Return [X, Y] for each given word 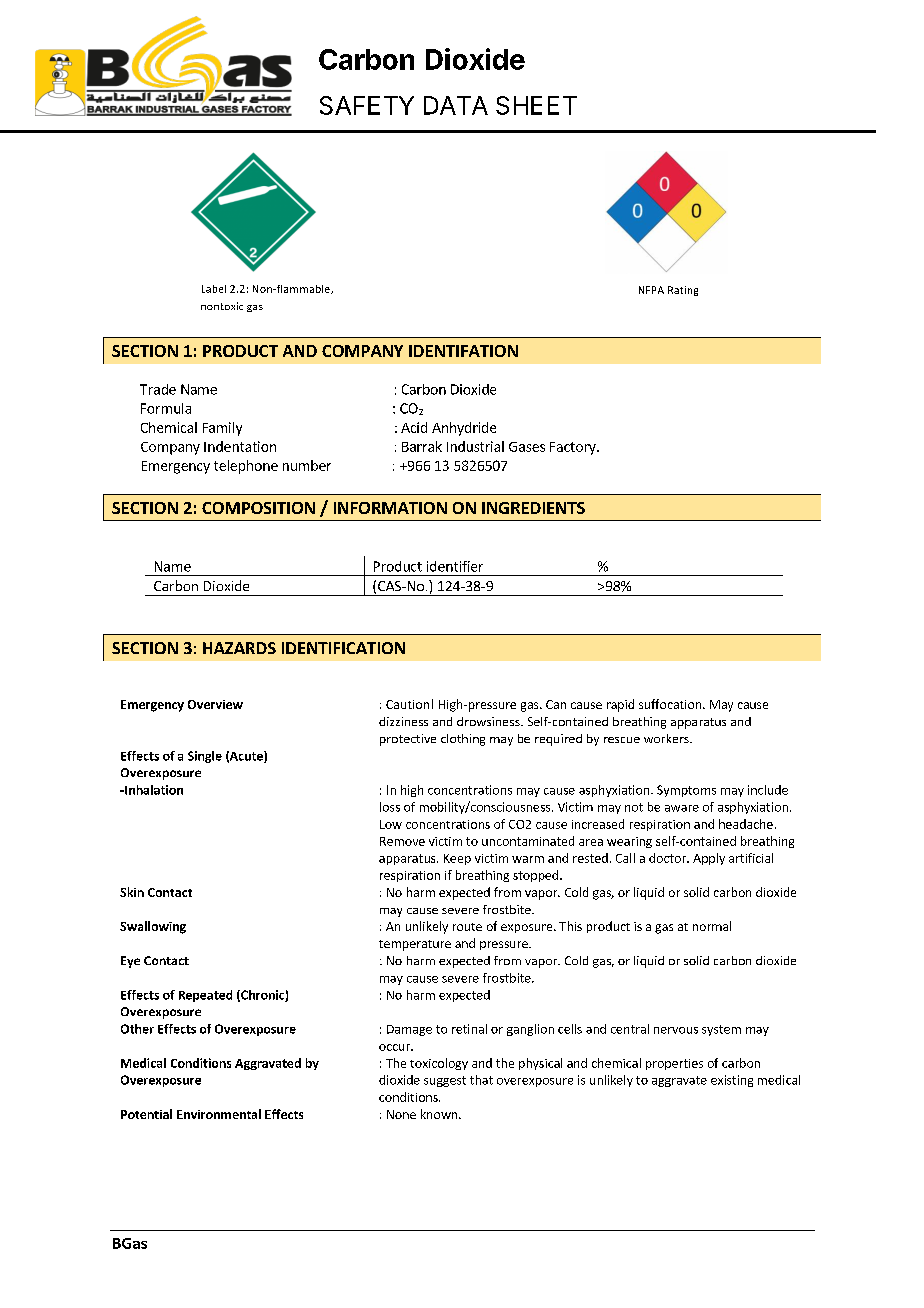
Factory [574, 448]
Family [222, 429]
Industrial [475, 446]
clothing [463, 740]
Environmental [219, 1114]
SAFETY [367, 105]
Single [205, 757]
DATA [456, 105]
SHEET [536, 105]
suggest [445, 1081]
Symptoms [686, 791]
